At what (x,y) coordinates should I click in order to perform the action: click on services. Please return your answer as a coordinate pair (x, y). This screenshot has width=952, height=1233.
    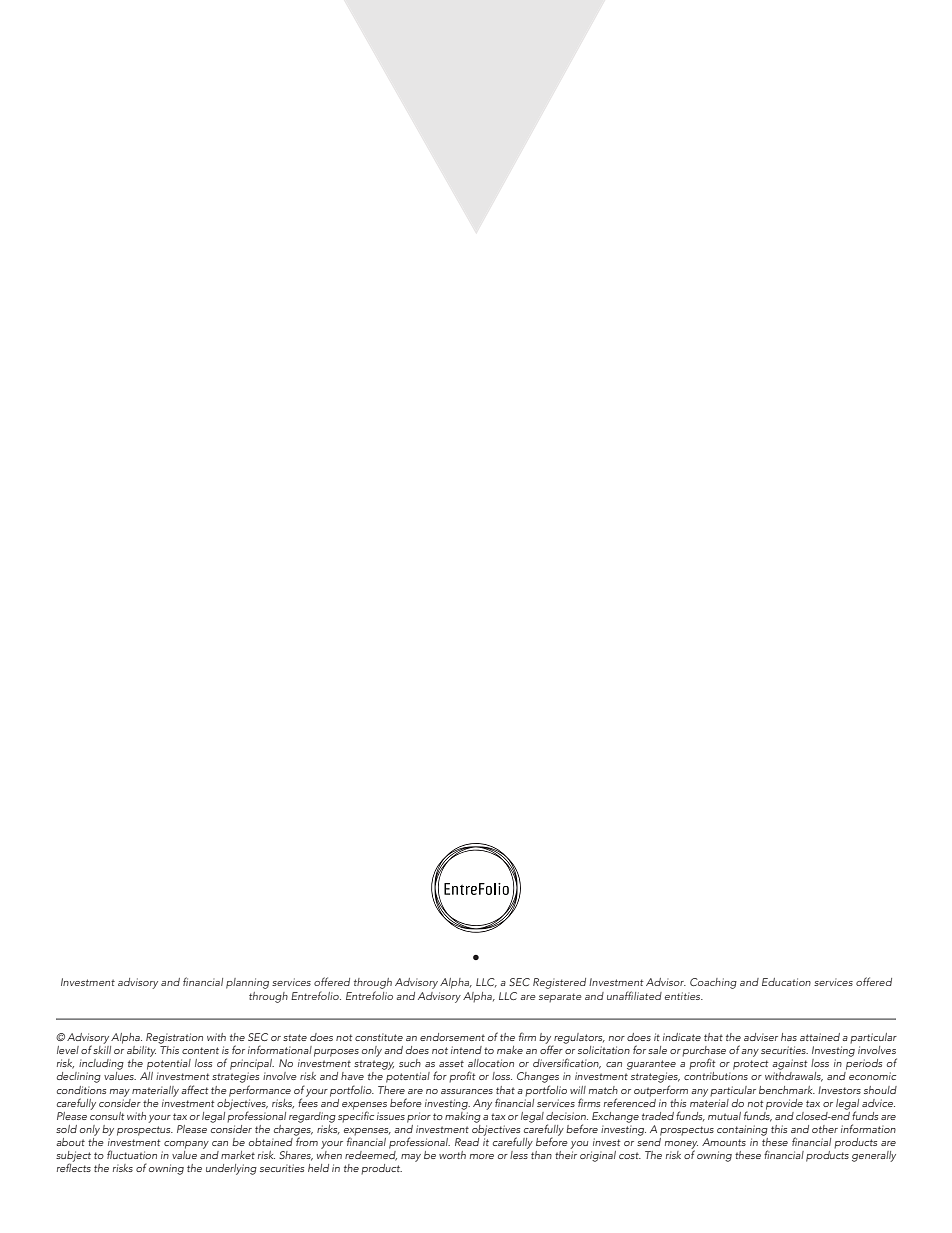
    Looking at the image, I should click on (556, 1103).
